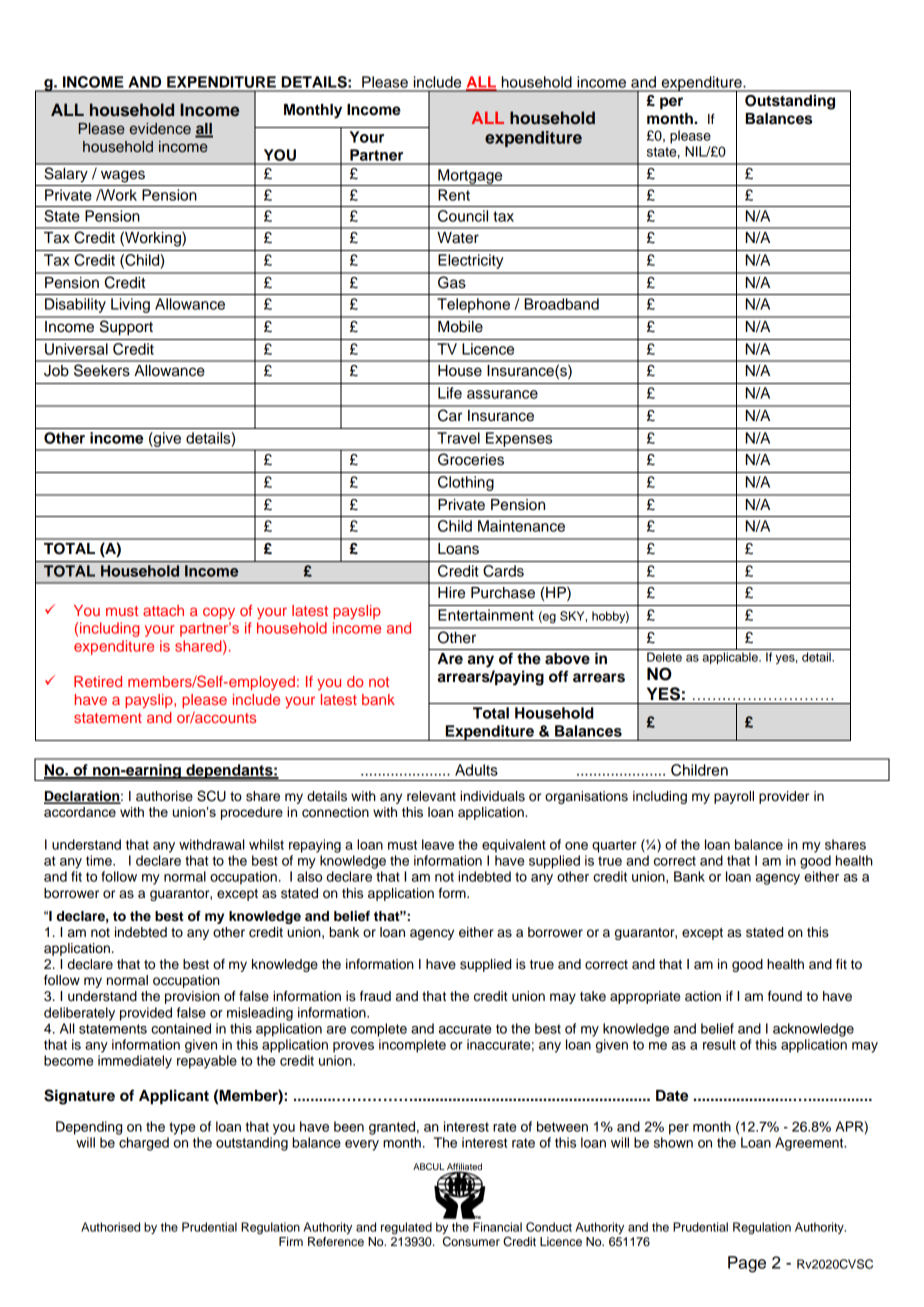  I want to click on charged, so click(144, 1144).
